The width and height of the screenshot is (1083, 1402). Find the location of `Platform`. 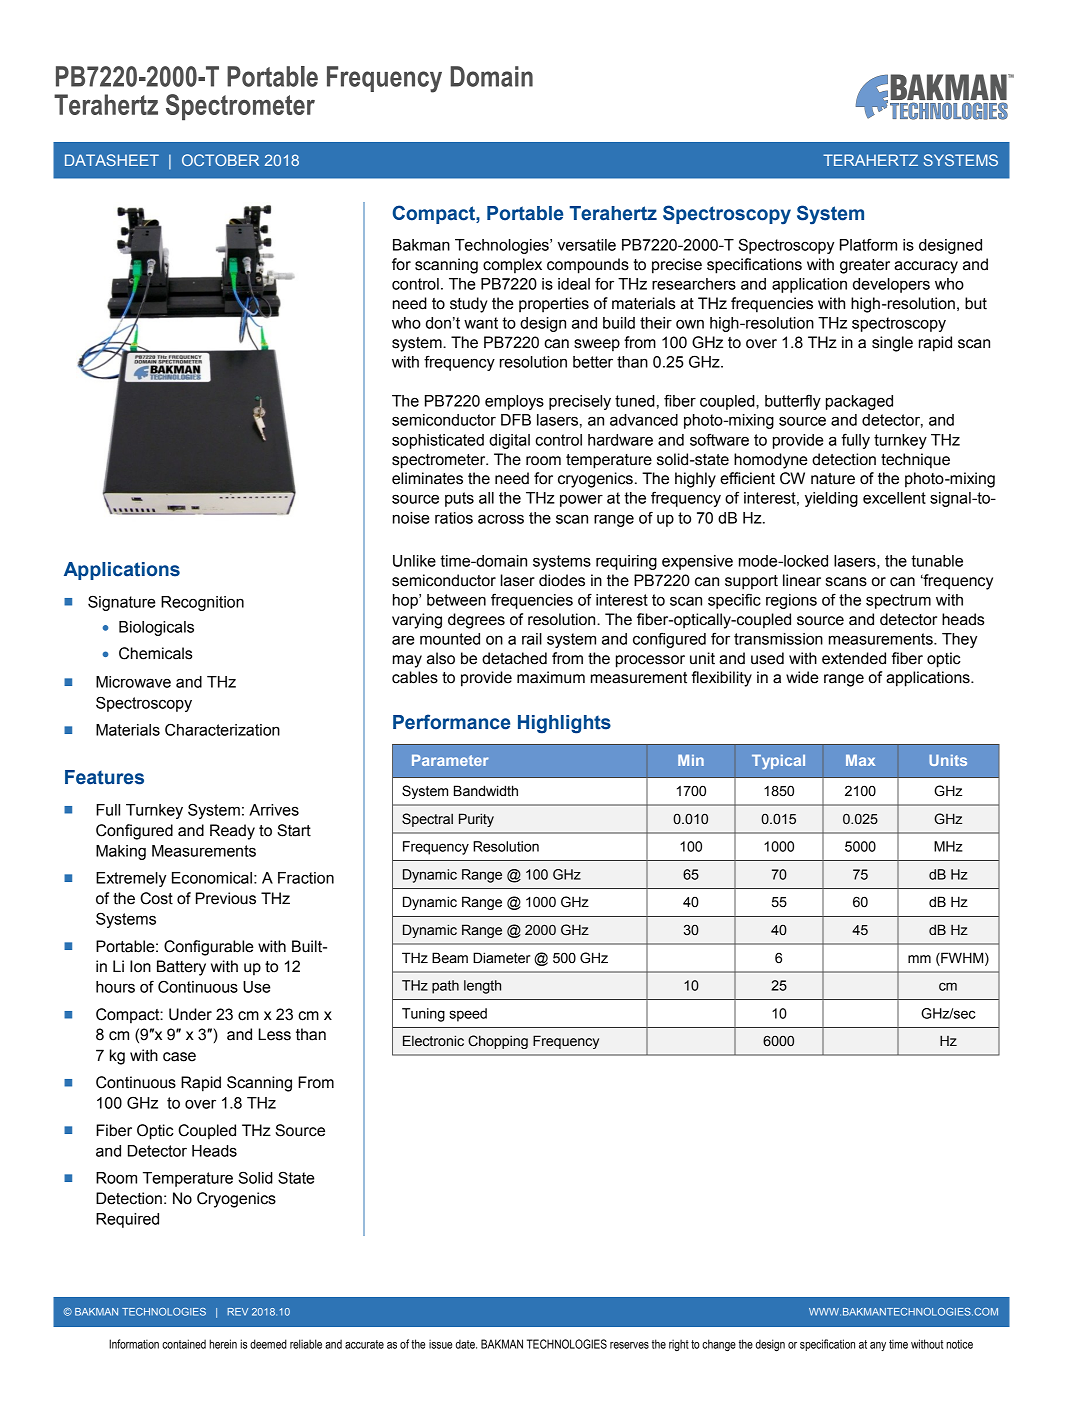

Platform is located at coordinates (868, 245).
